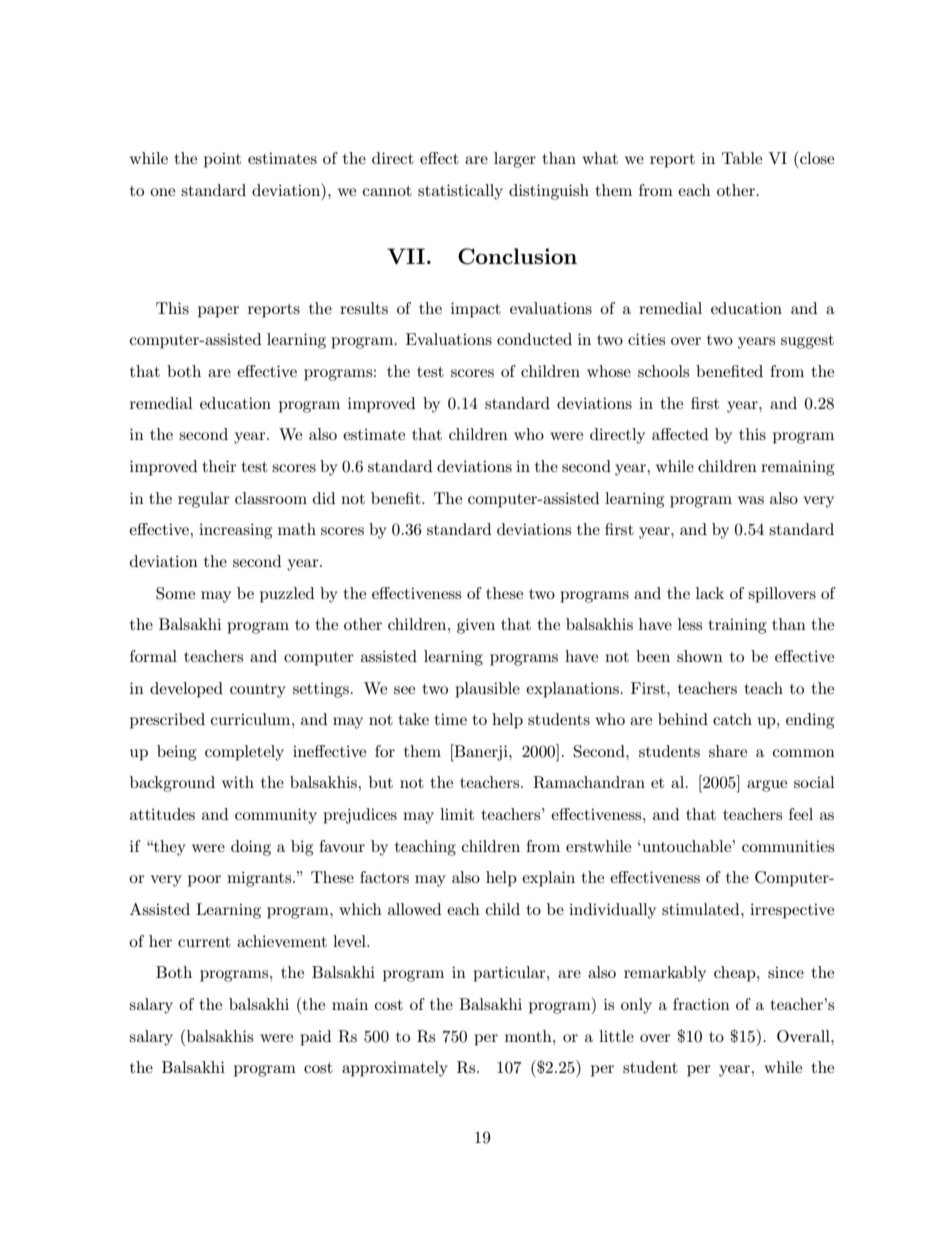  What do you see at coordinates (476, 626) in the screenshot?
I see `given` at bounding box center [476, 626].
